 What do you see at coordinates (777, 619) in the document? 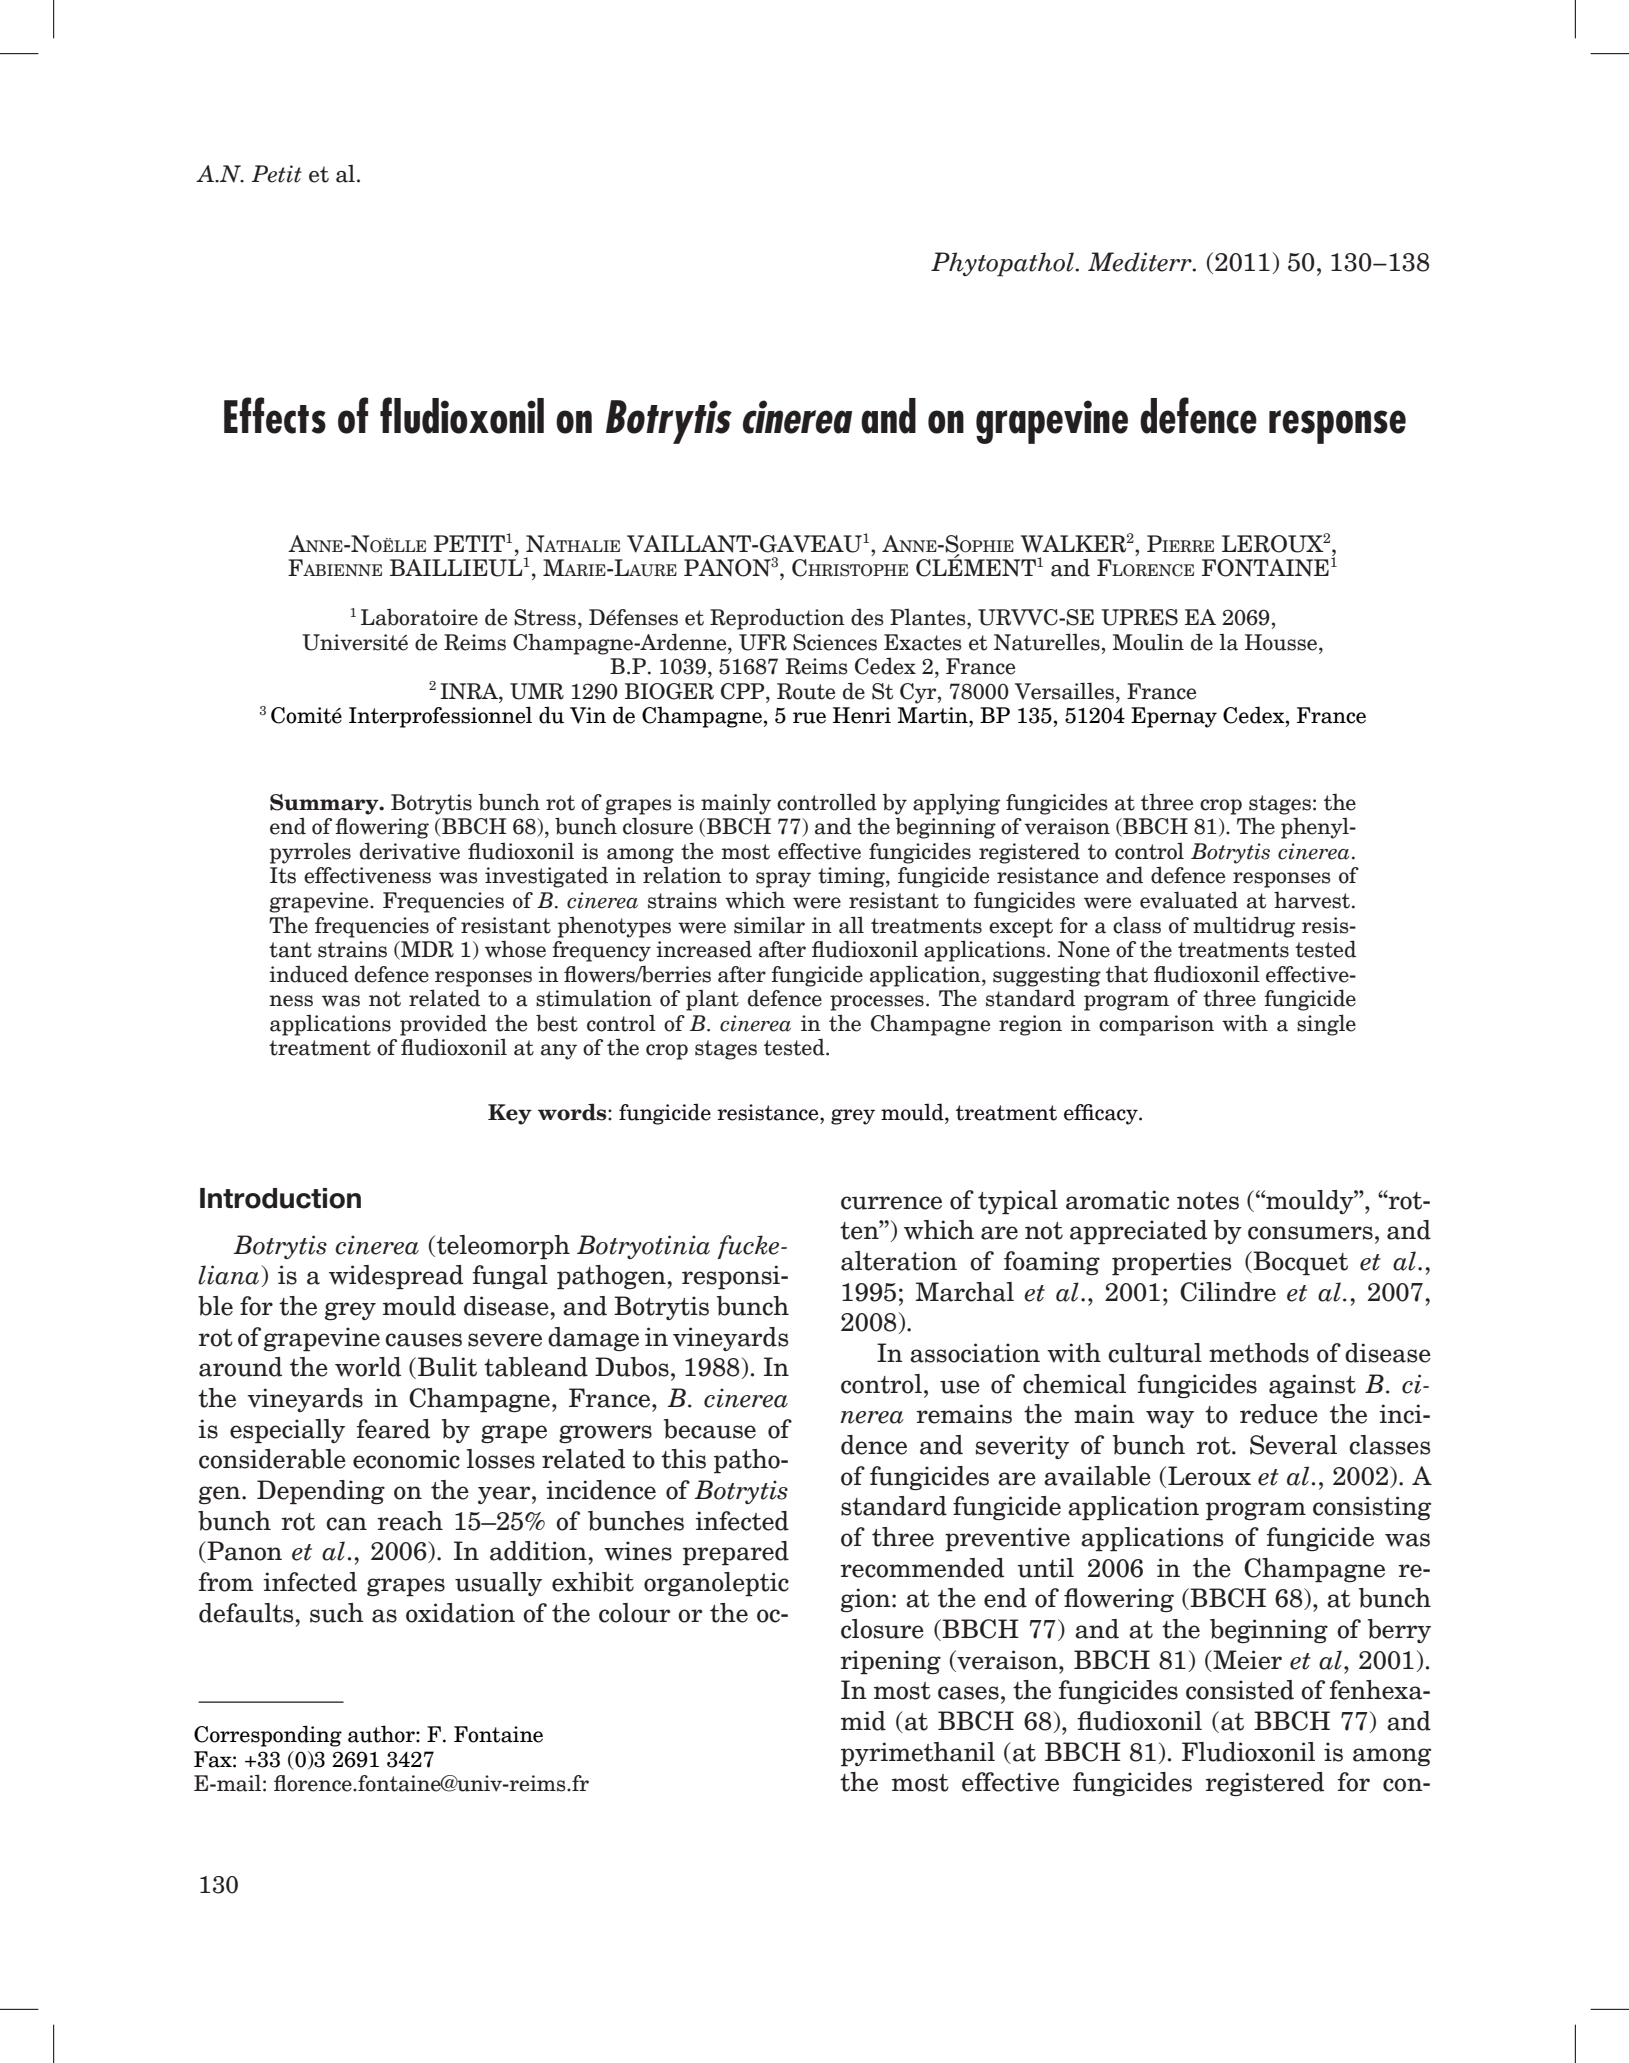
I see `Reproduction` at bounding box center [777, 619].
